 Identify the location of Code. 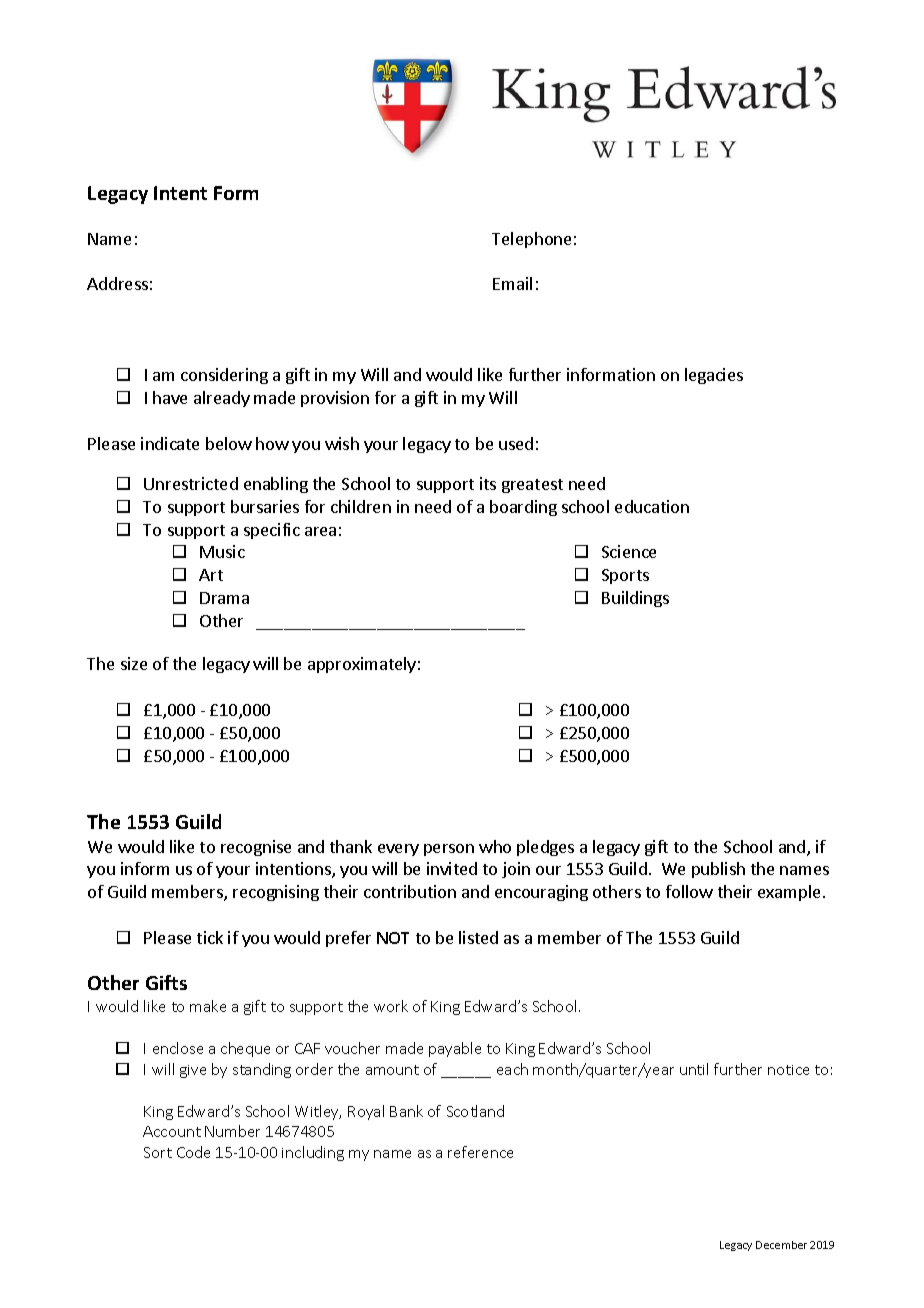
(193, 1152).
